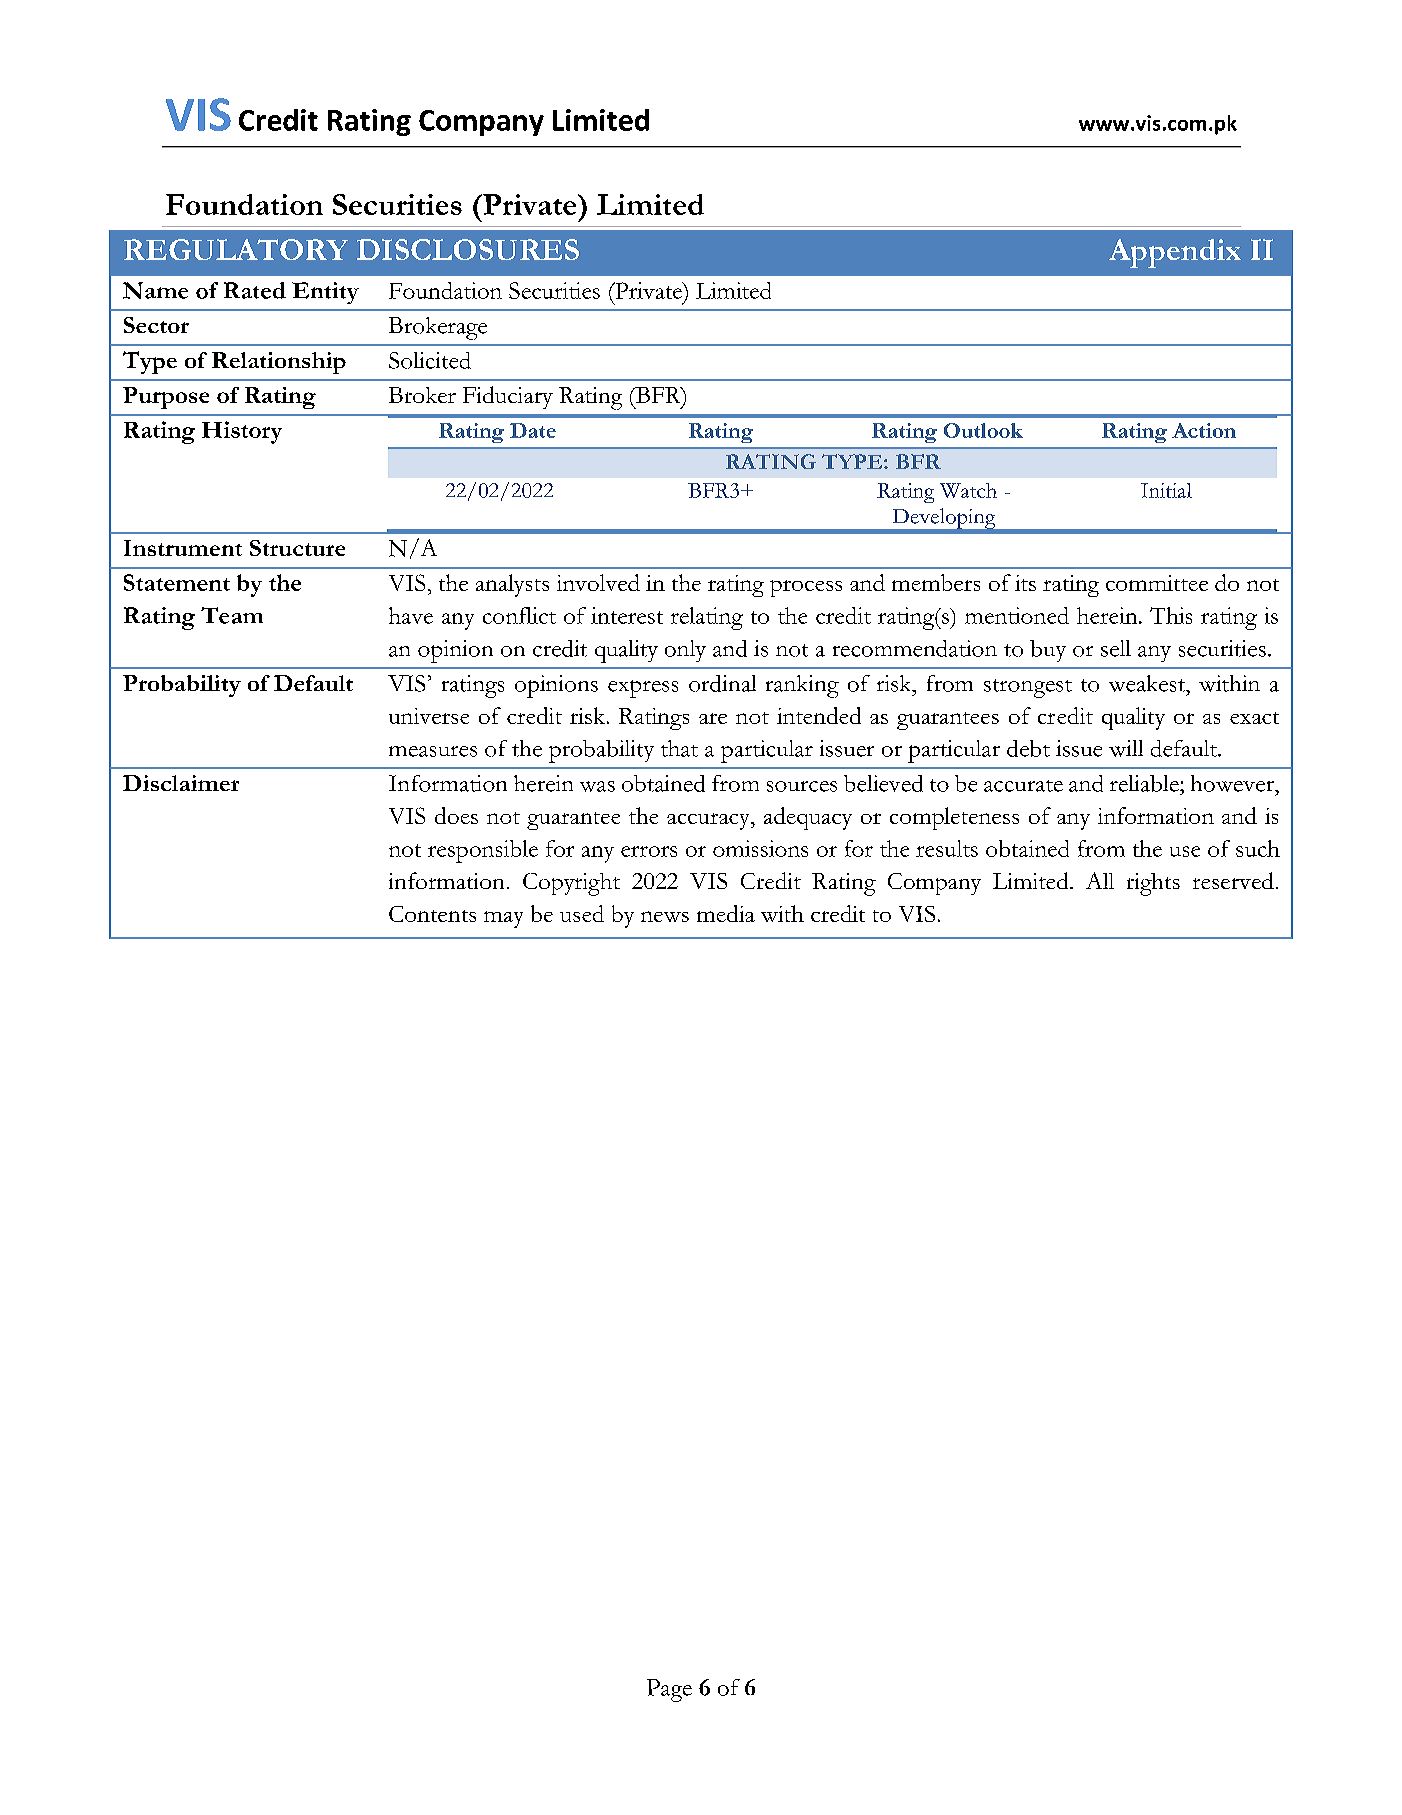  What do you see at coordinates (726, 913) in the screenshot?
I see `media` at bounding box center [726, 913].
